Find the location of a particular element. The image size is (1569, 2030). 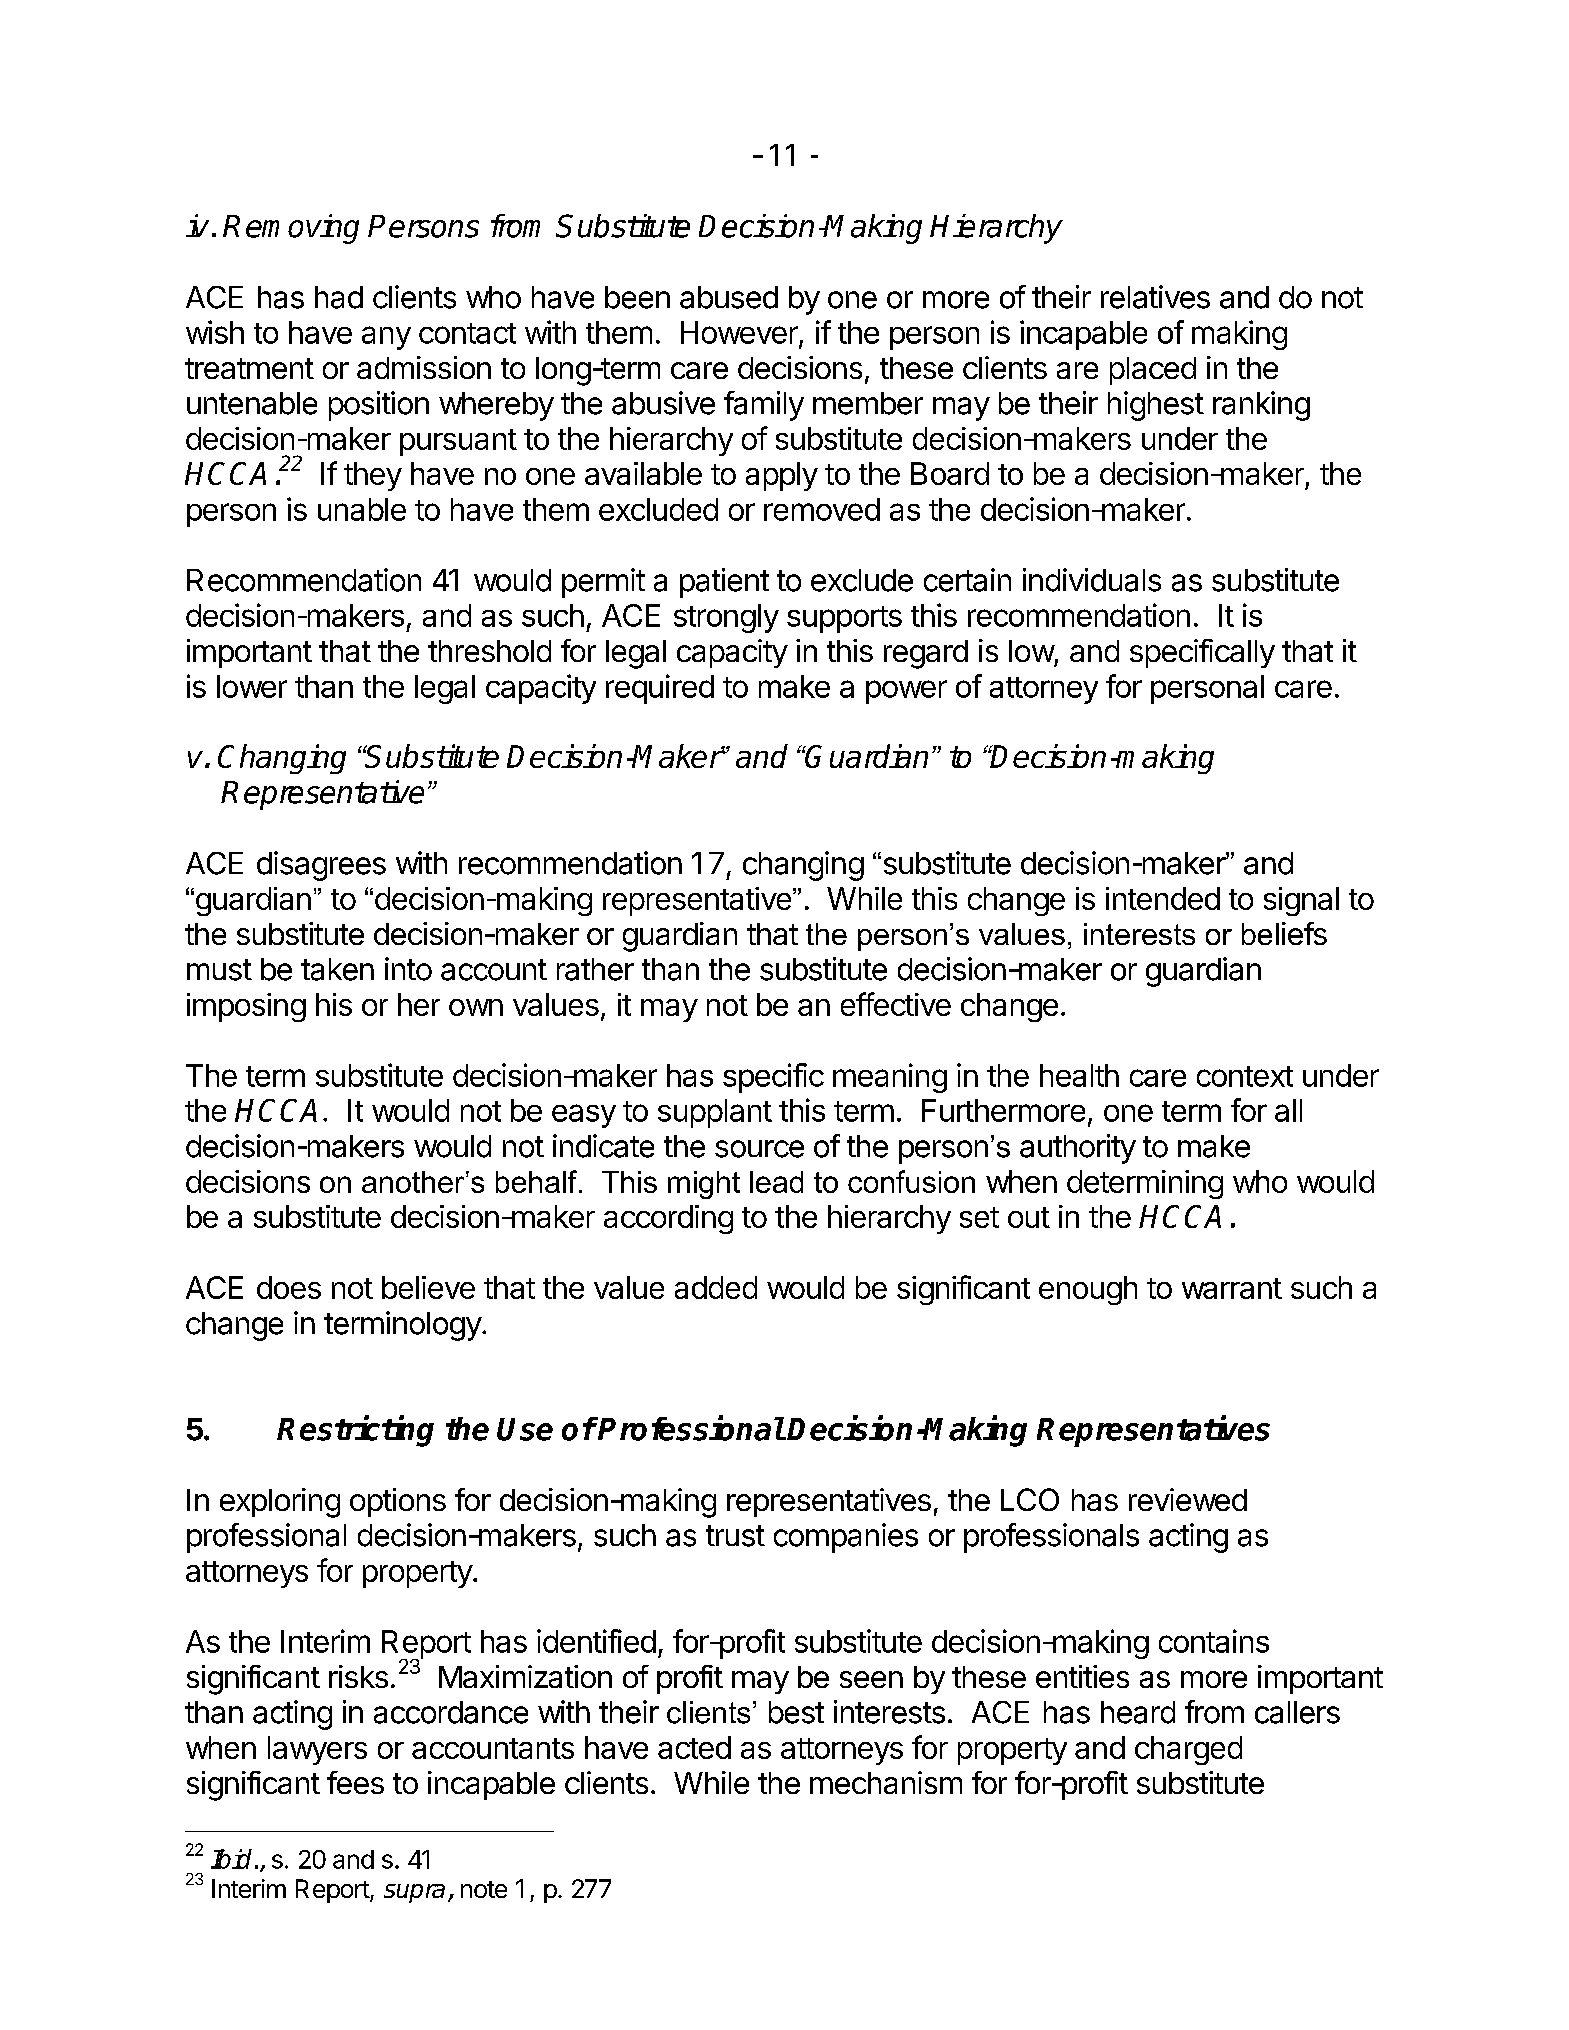

intended is located at coordinates (1163, 898).
